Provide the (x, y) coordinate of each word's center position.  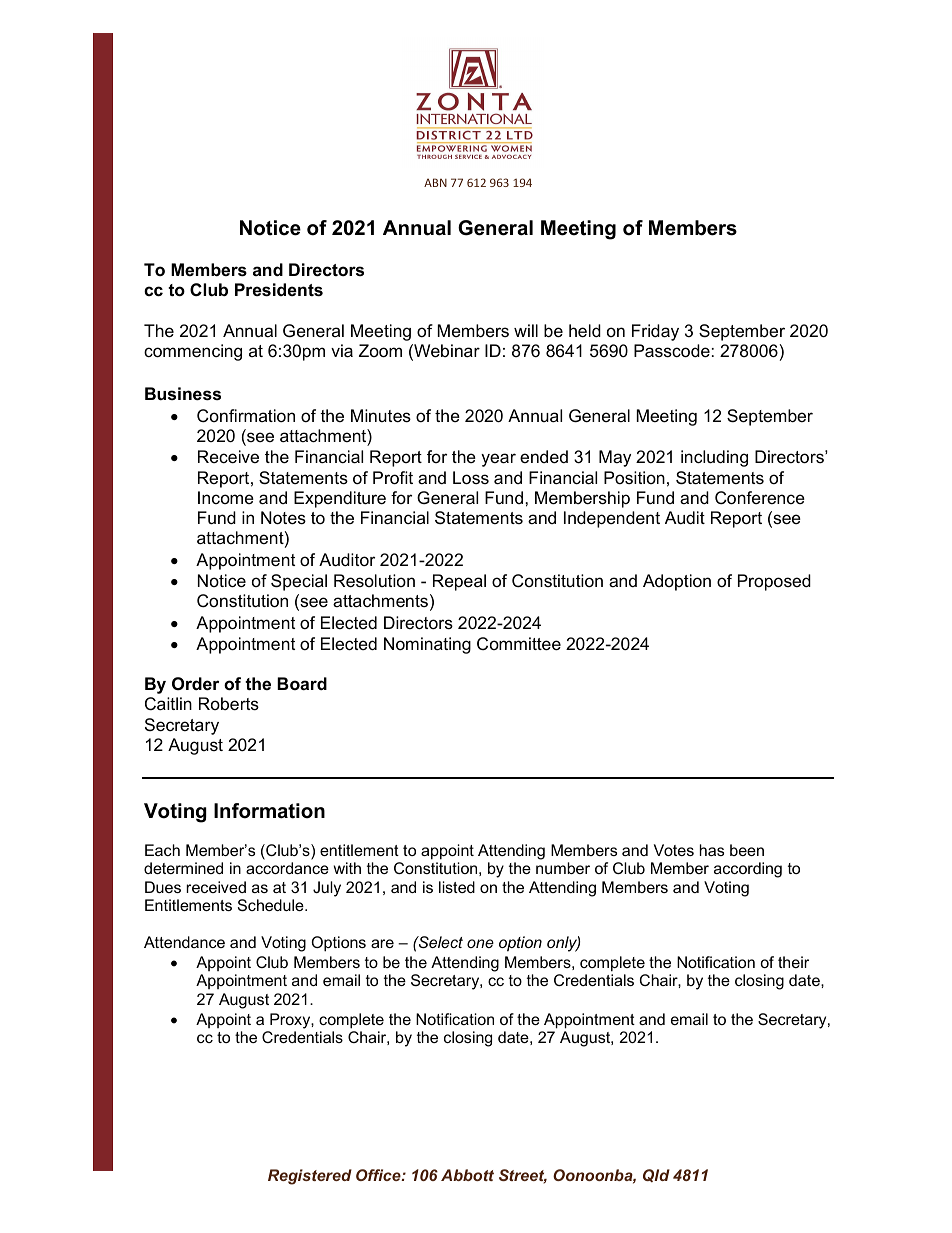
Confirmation (246, 416)
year (498, 460)
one (480, 943)
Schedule (272, 905)
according (748, 870)
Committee (519, 644)
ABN (435, 182)
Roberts (229, 704)
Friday (655, 332)
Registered (310, 1177)
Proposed (774, 582)
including (714, 458)
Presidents (279, 290)
